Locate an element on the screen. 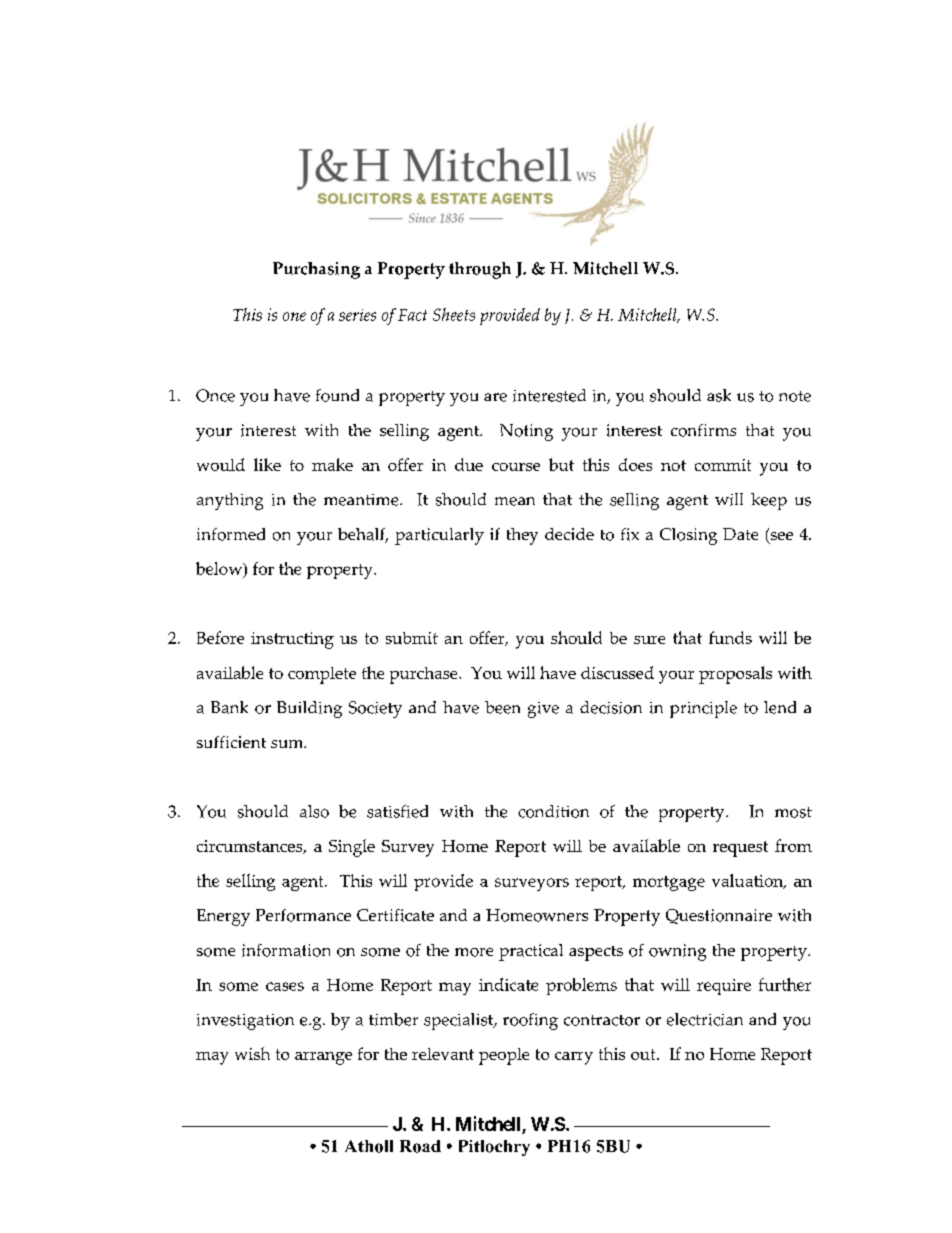 Image resolution: width=952 pixels, height=1233 pixels. they is located at coordinates (522, 536).
